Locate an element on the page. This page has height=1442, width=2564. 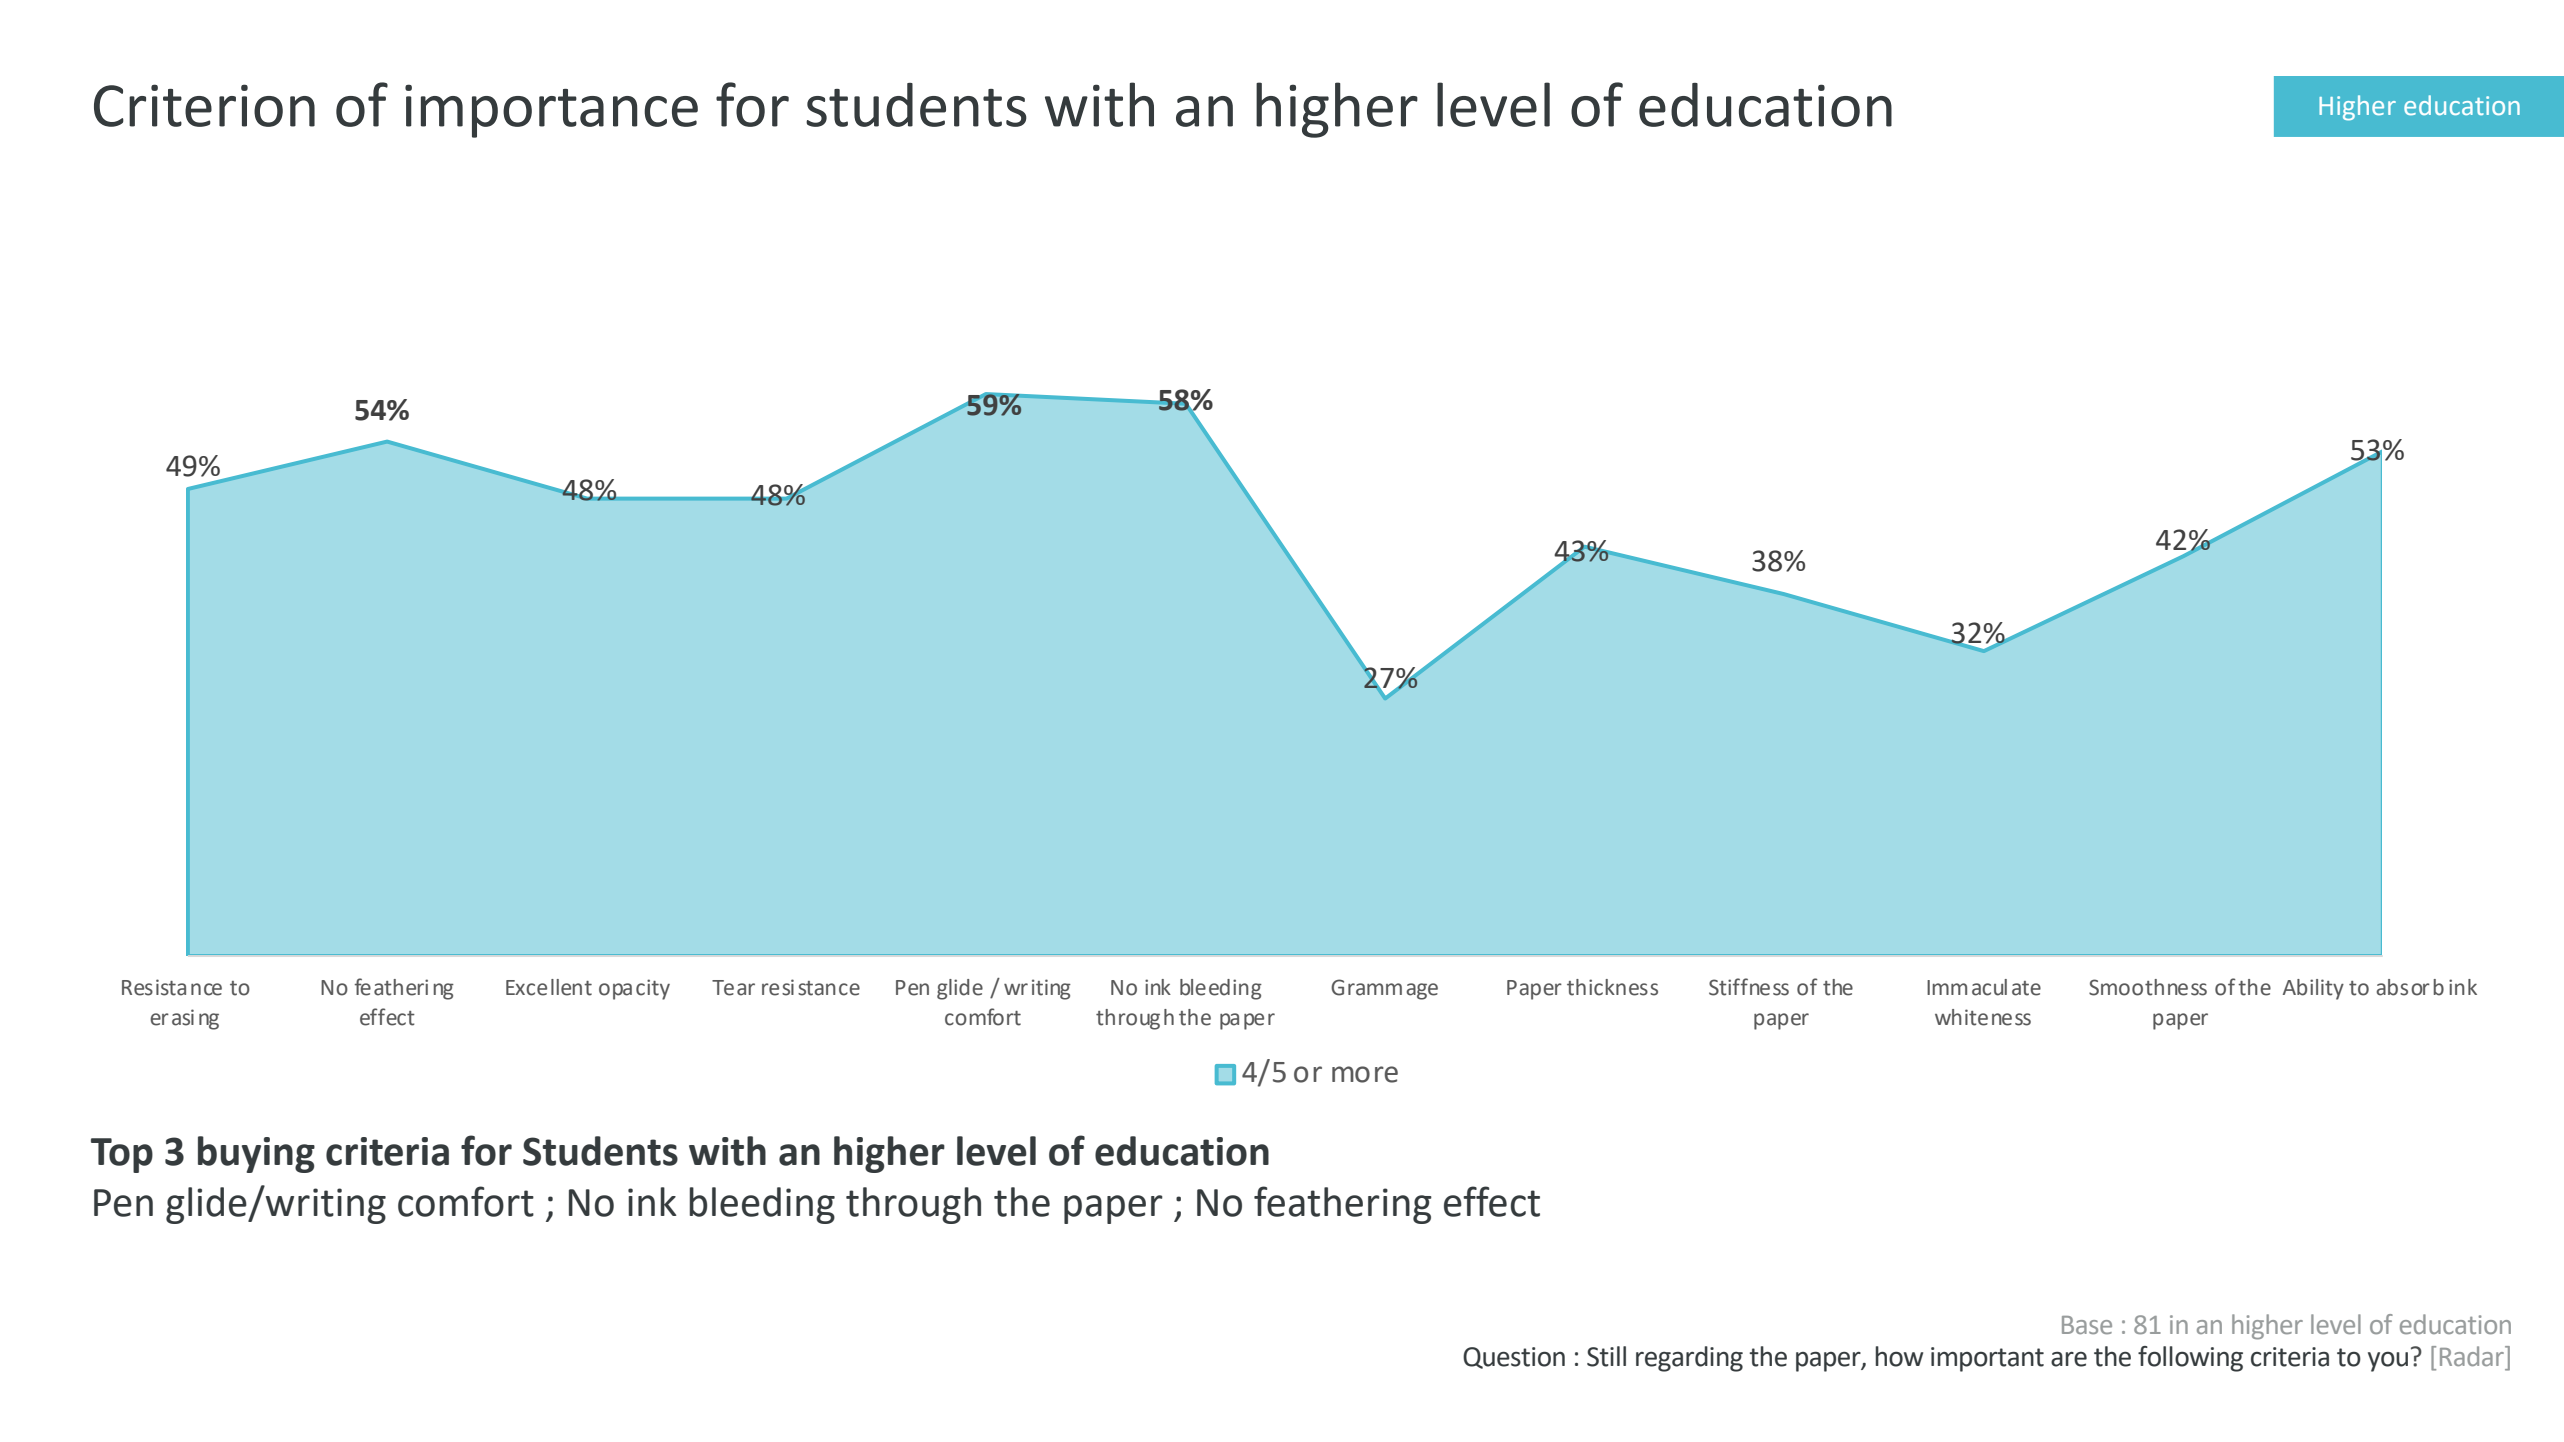
Criterion is located at coordinates (204, 105).
